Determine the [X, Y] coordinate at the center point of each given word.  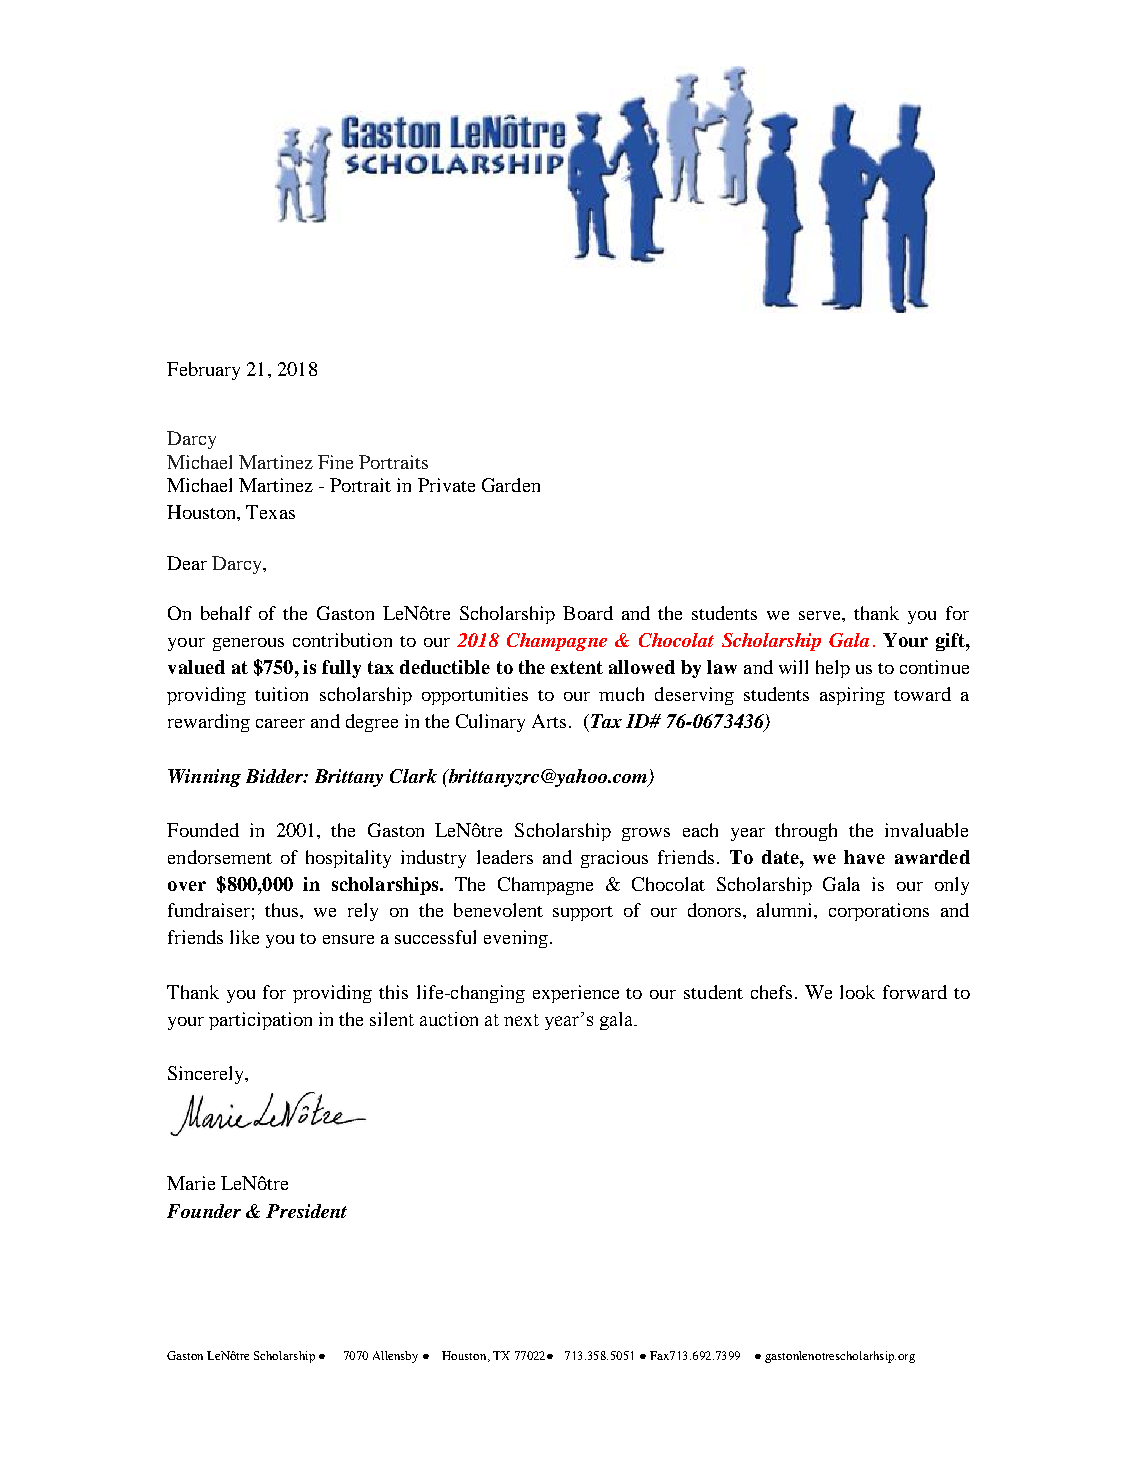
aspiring [852, 696]
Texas [270, 512]
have [864, 857]
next [521, 1020]
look [857, 992]
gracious [614, 859]
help [833, 669]
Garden [511, 485]
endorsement [220, 857]
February [203, 371]
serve [821, 615]
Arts [549, 721]
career [280, 723]
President [306, 1211]
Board [588, 613]
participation [260, 1021]
